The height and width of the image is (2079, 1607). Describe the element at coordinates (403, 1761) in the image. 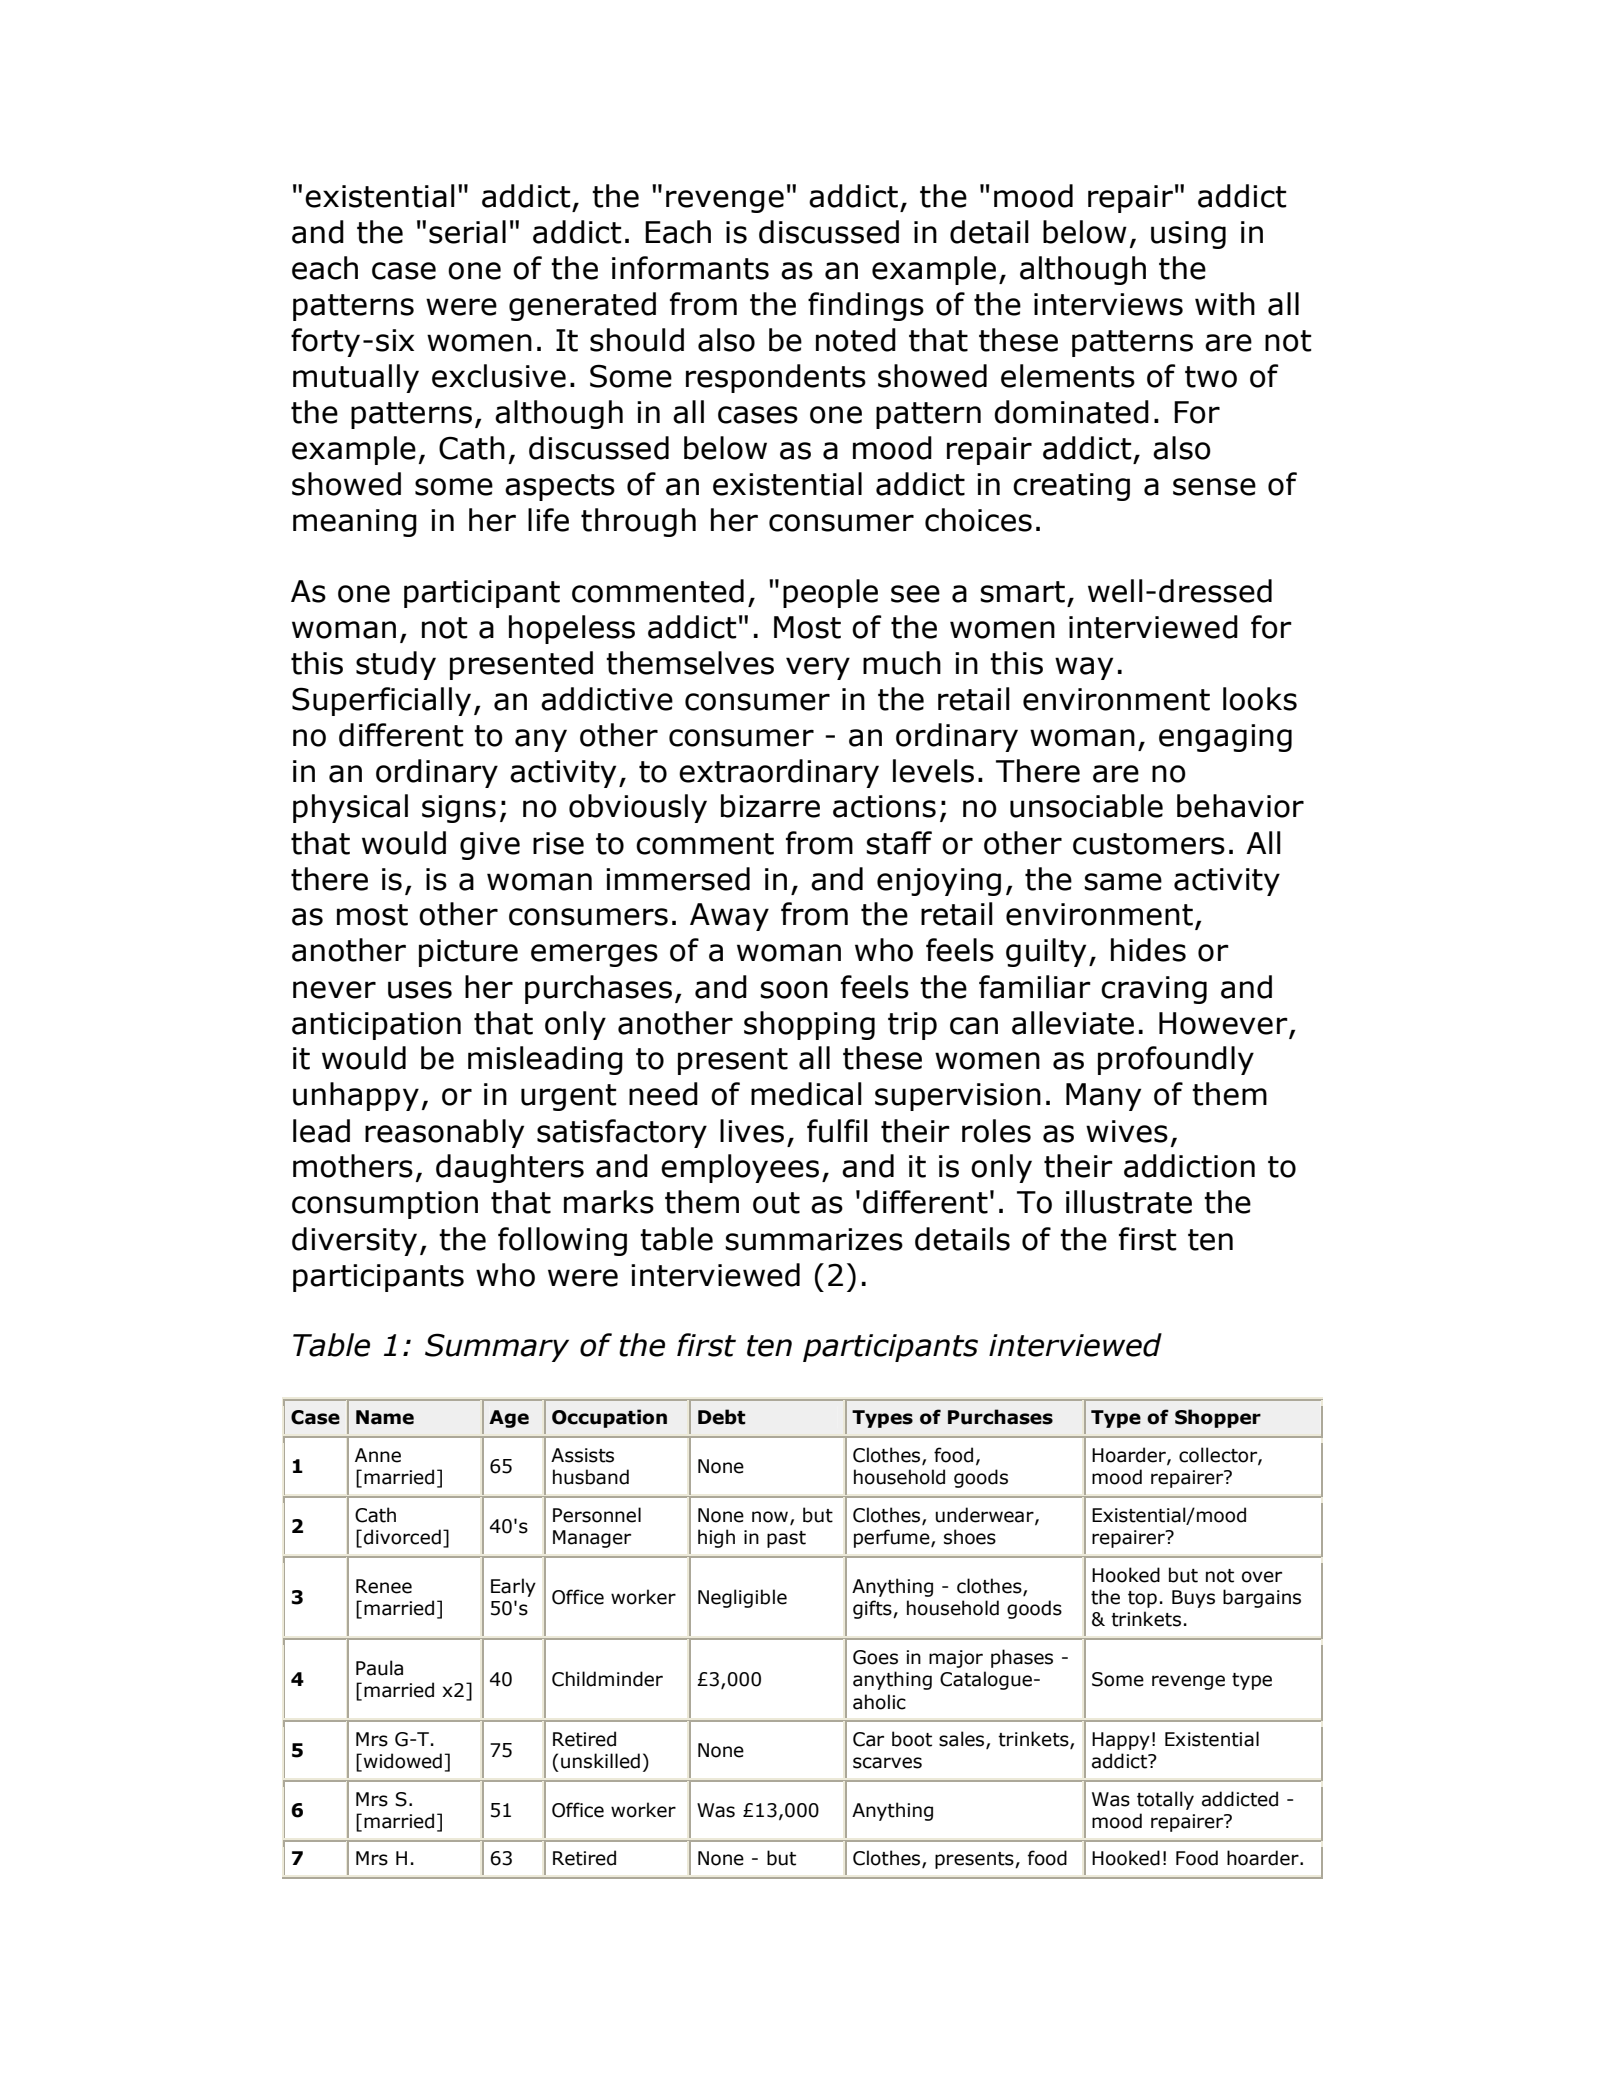

I see `widowed` at that location.
